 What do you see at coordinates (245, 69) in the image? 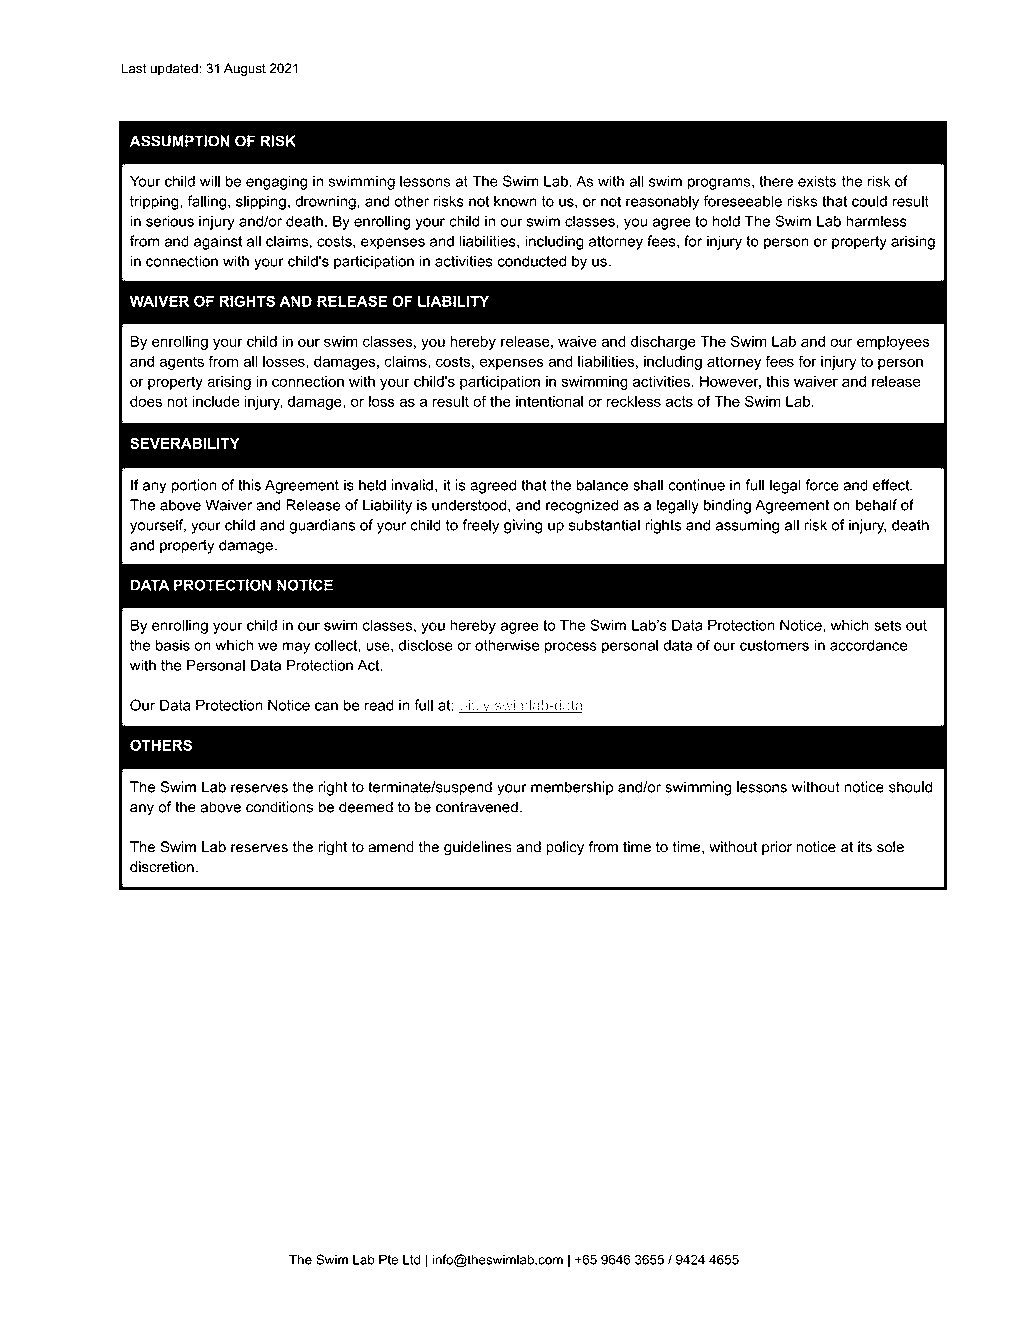
I see `August` at bounding box center [245, 69].
